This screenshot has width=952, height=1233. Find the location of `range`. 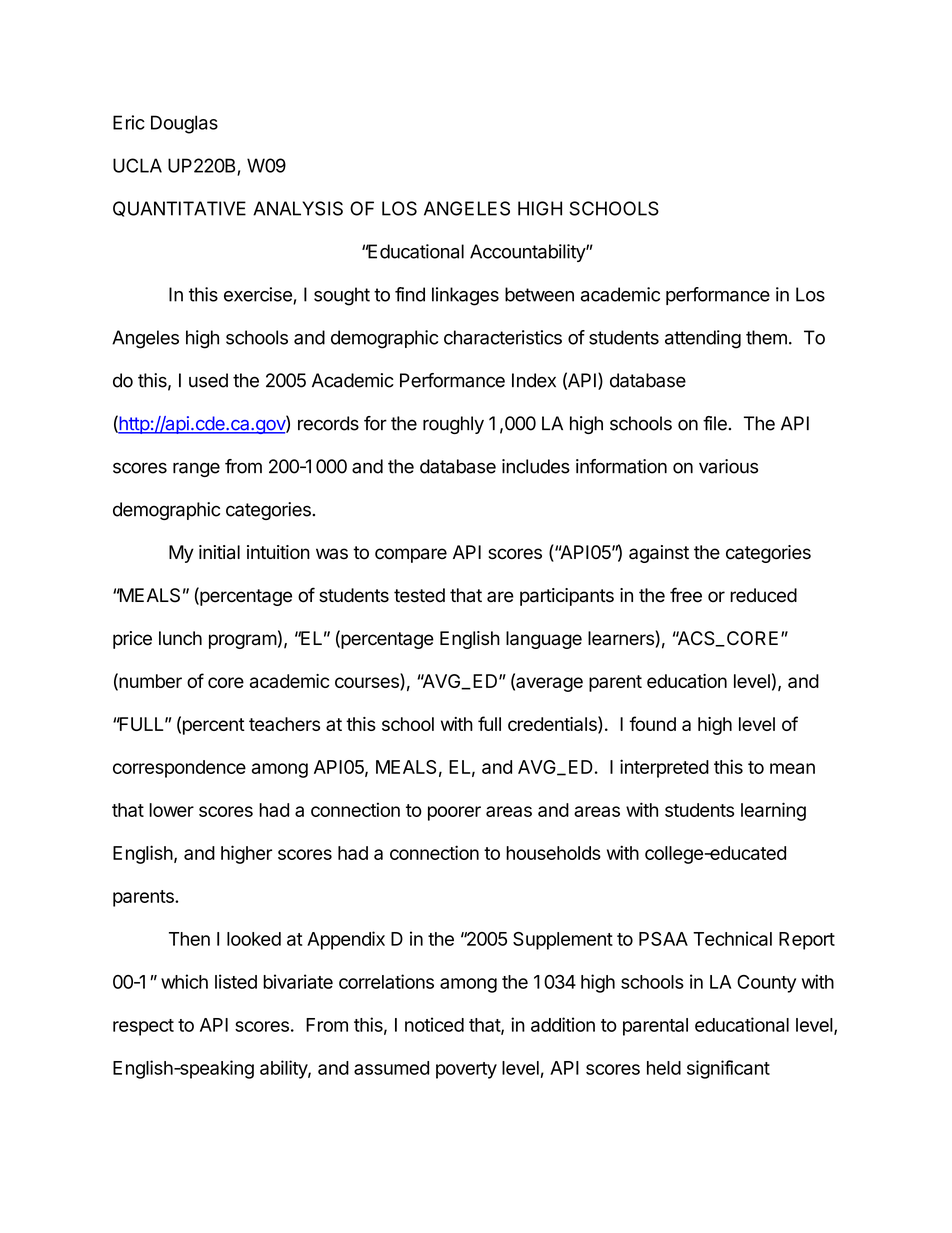

range is located at coordinates (196, 469).
